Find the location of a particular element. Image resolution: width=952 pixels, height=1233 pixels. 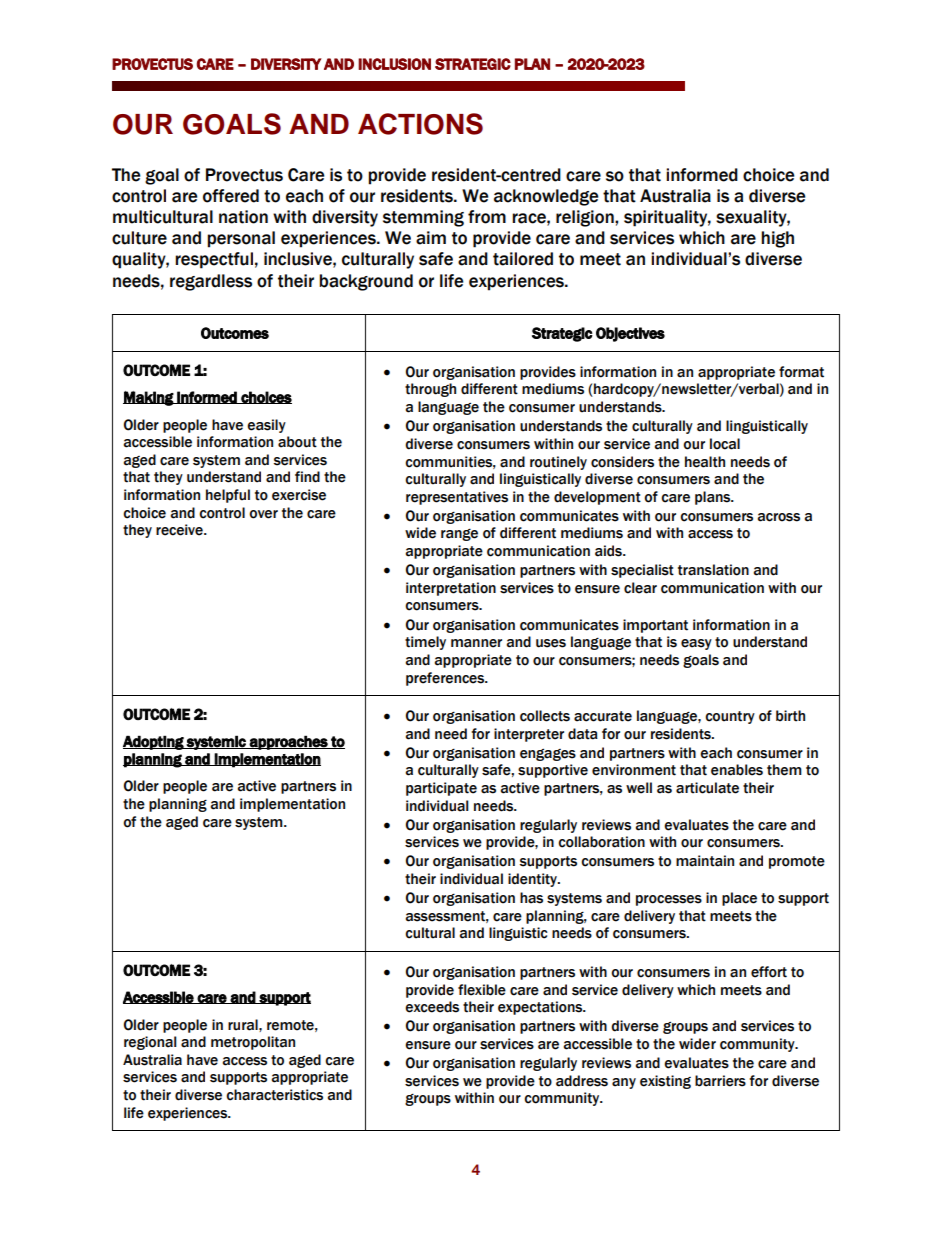

metropolitan is located at coordinates (253, 1043).
